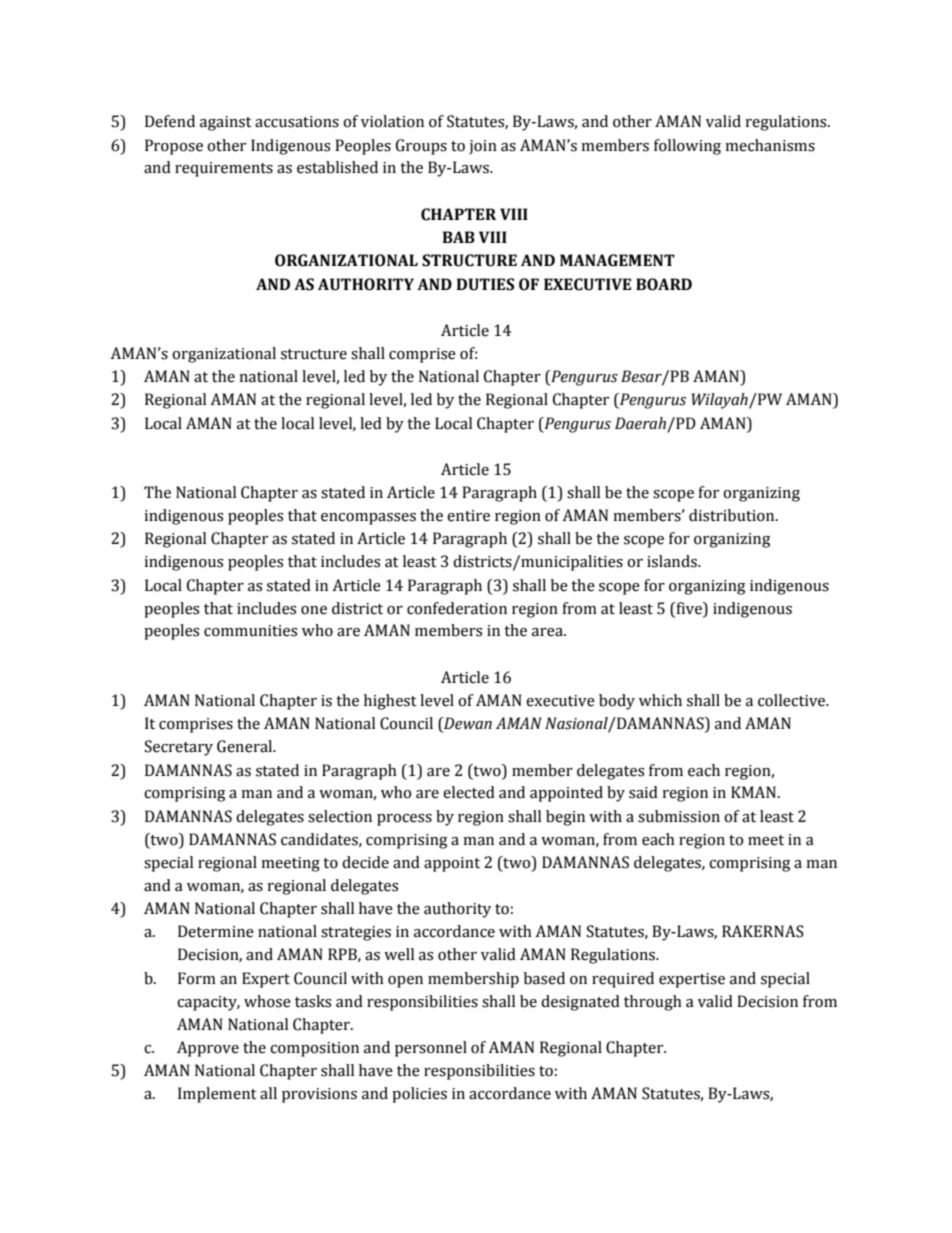  What do you see at coordinates (679, 816) in the screenshot?
I see `submission` at bounding box center [679, 816].
